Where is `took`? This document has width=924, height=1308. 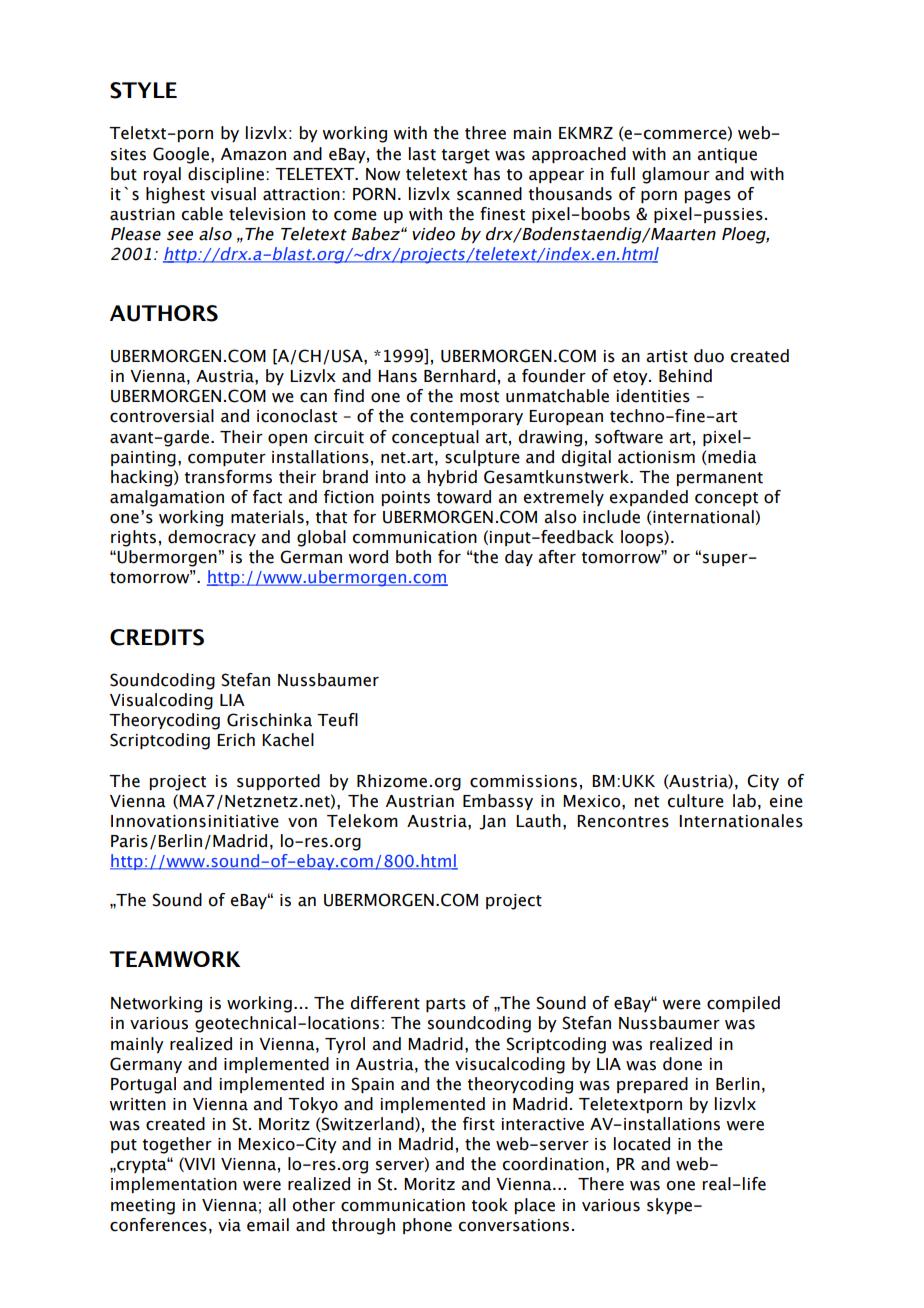
took is located at coordinates (489, 1205).
